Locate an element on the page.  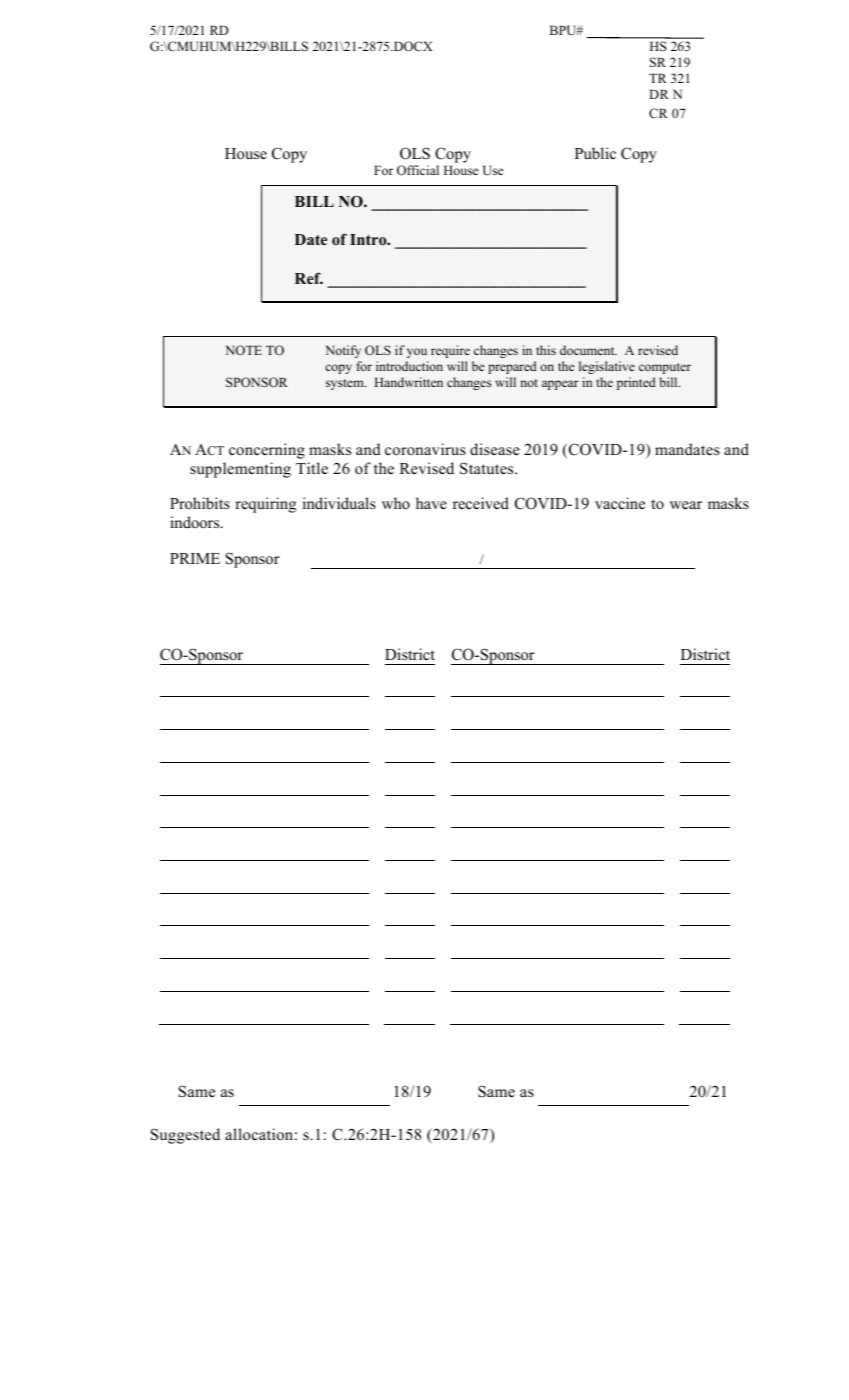
Public is located at coordinates (595, 153).
